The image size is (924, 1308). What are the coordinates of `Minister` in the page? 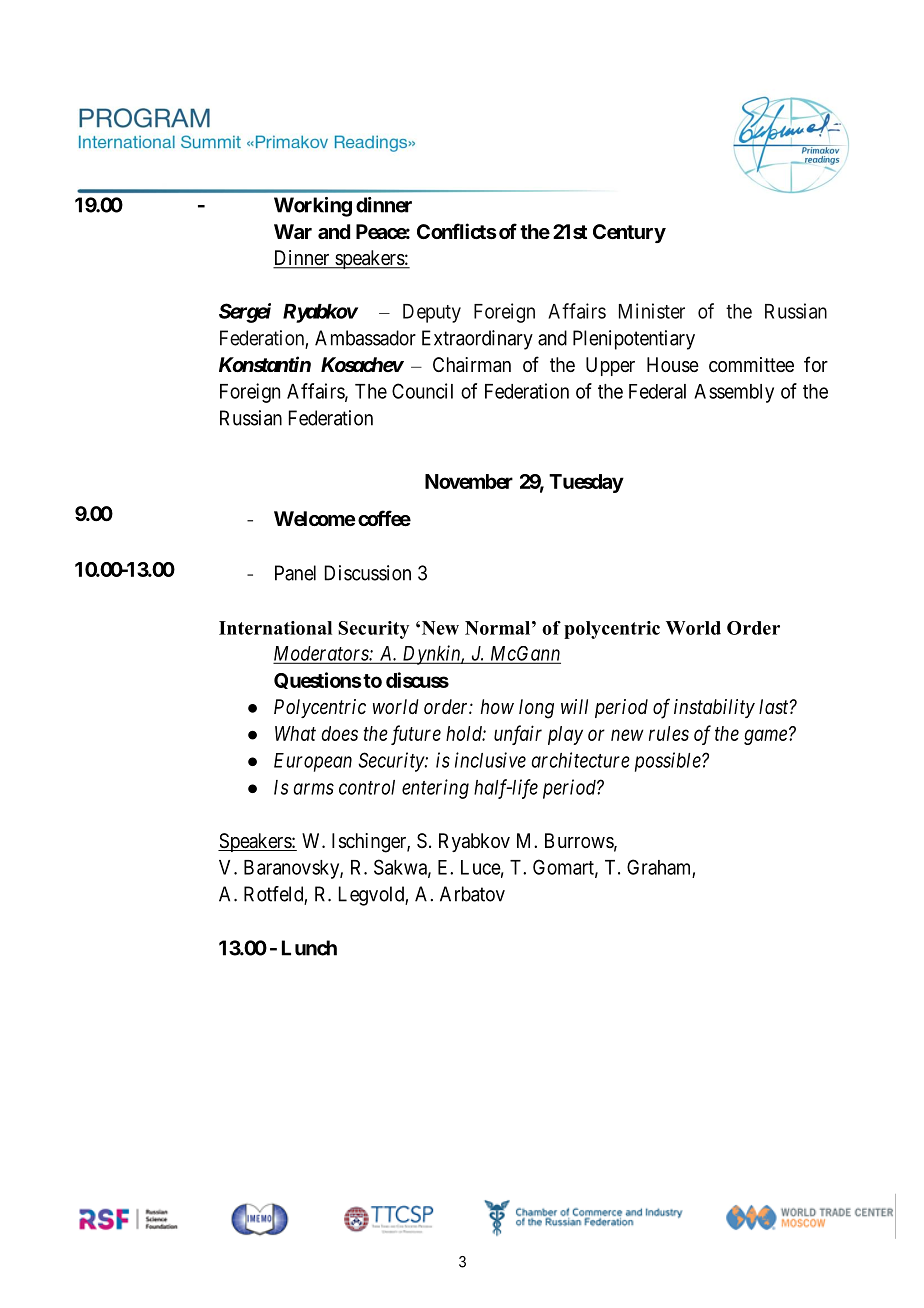 It's located at (652, 311).
